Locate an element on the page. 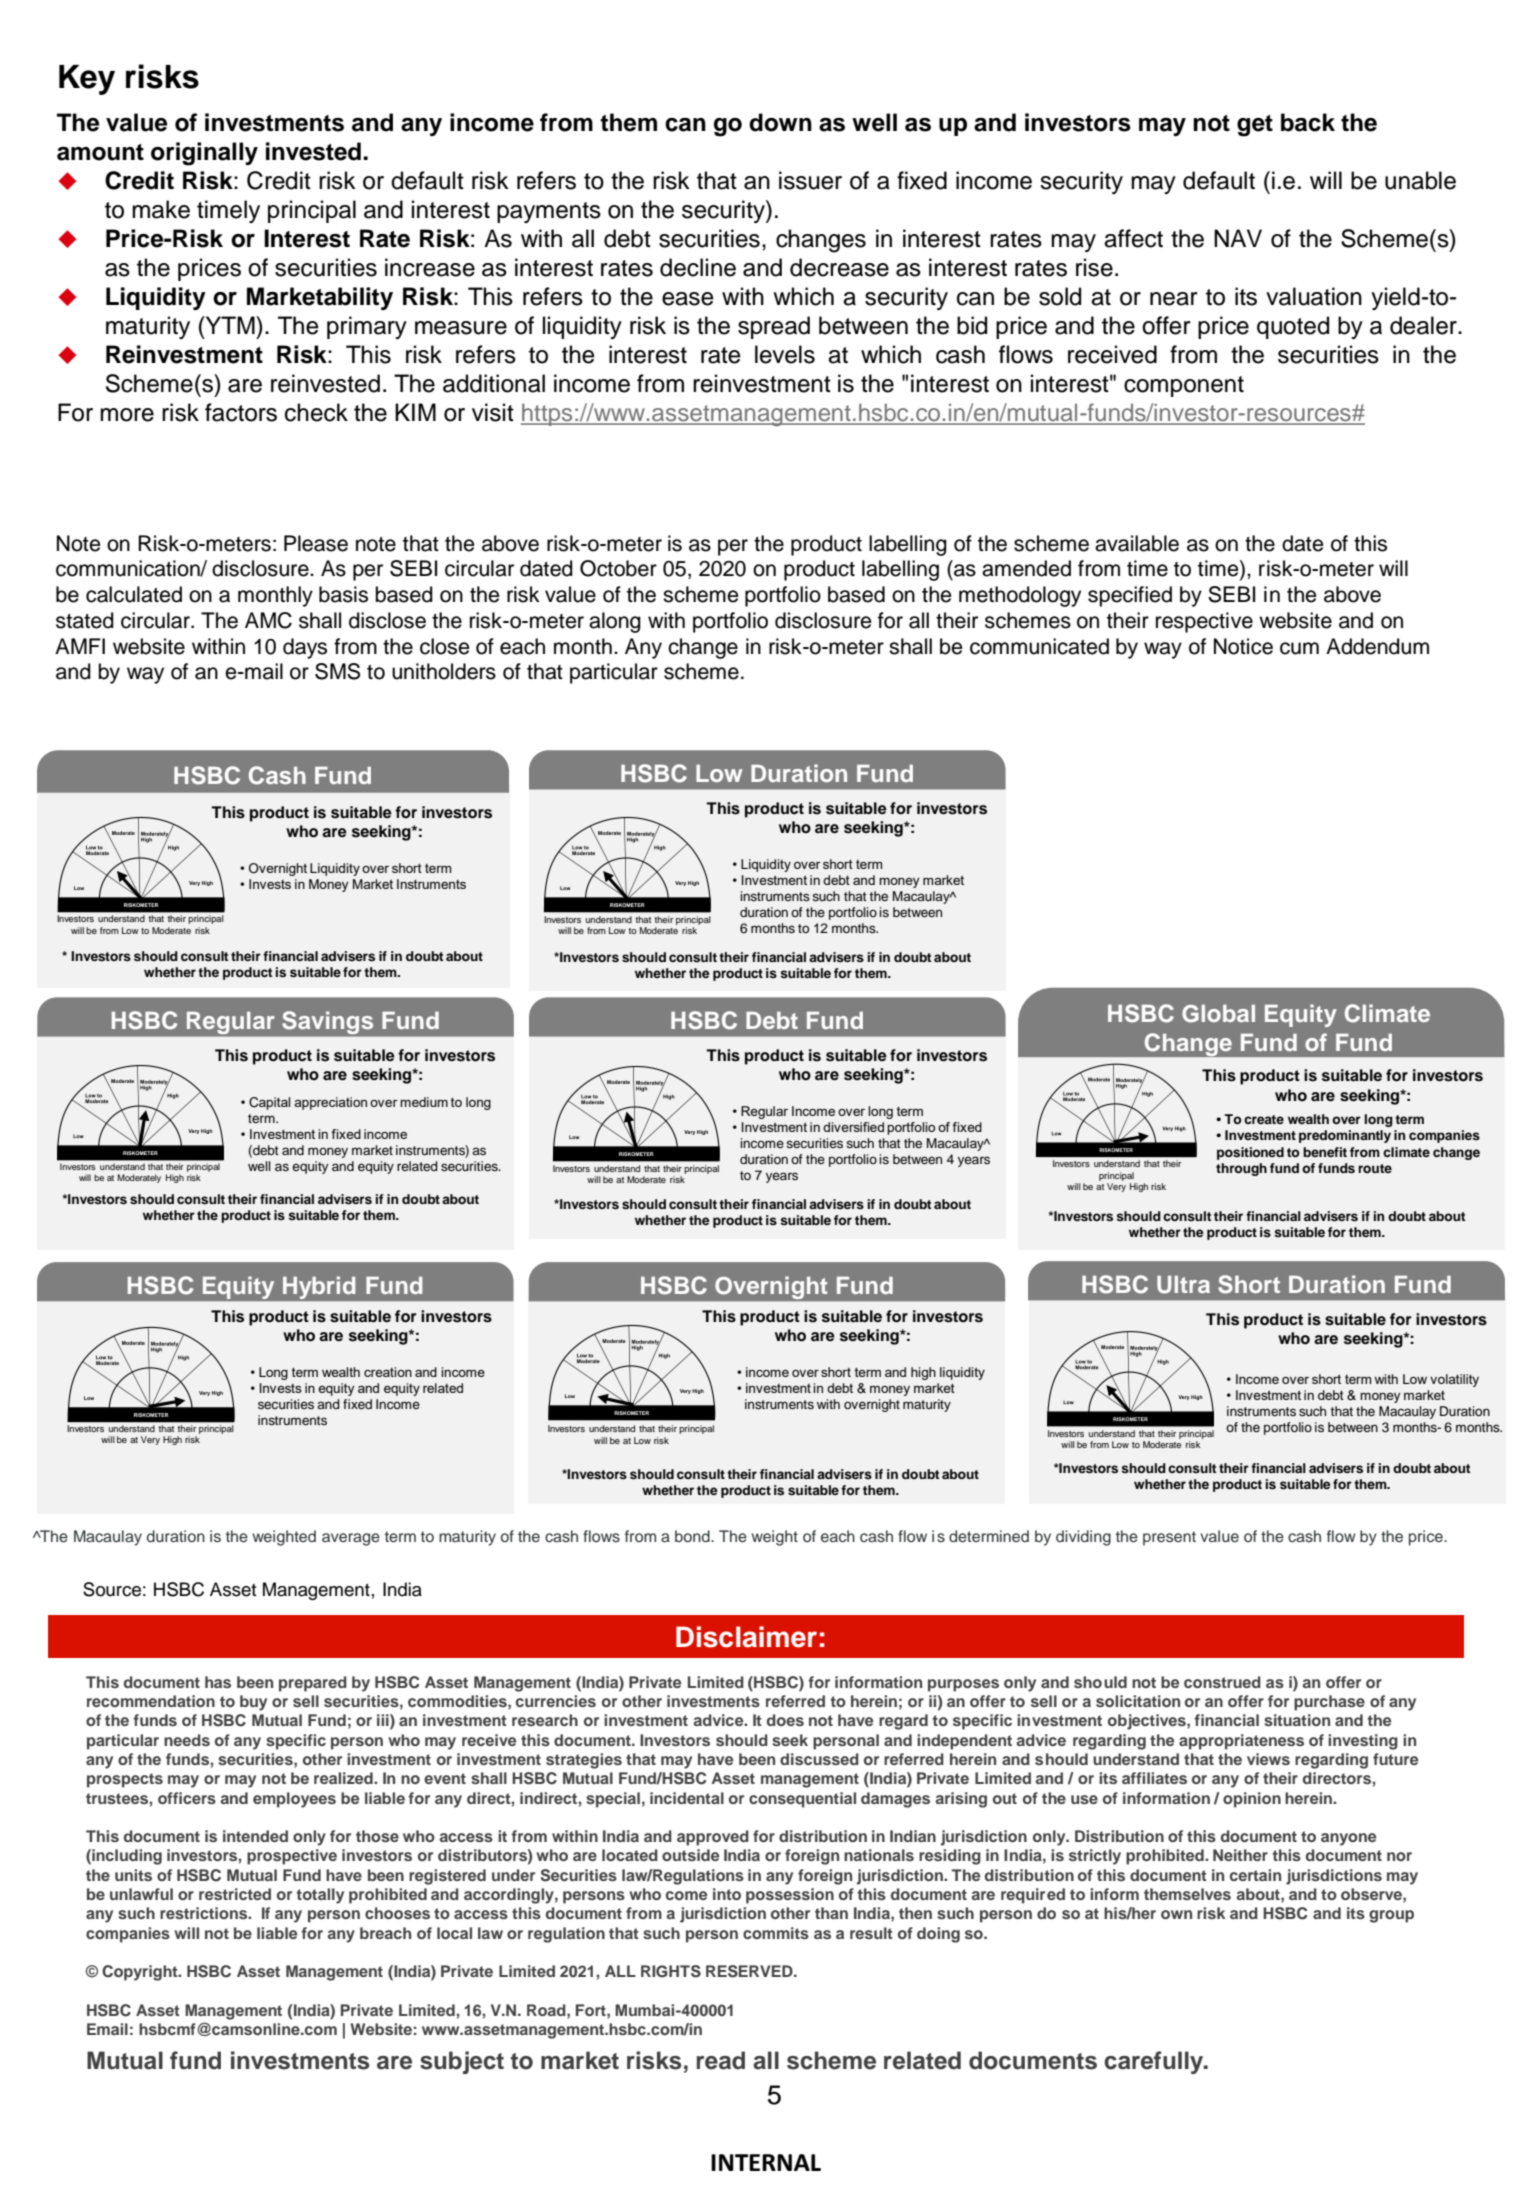 This document has height=2189, width=1531. diversified is located at coordinates (853, 1127).
